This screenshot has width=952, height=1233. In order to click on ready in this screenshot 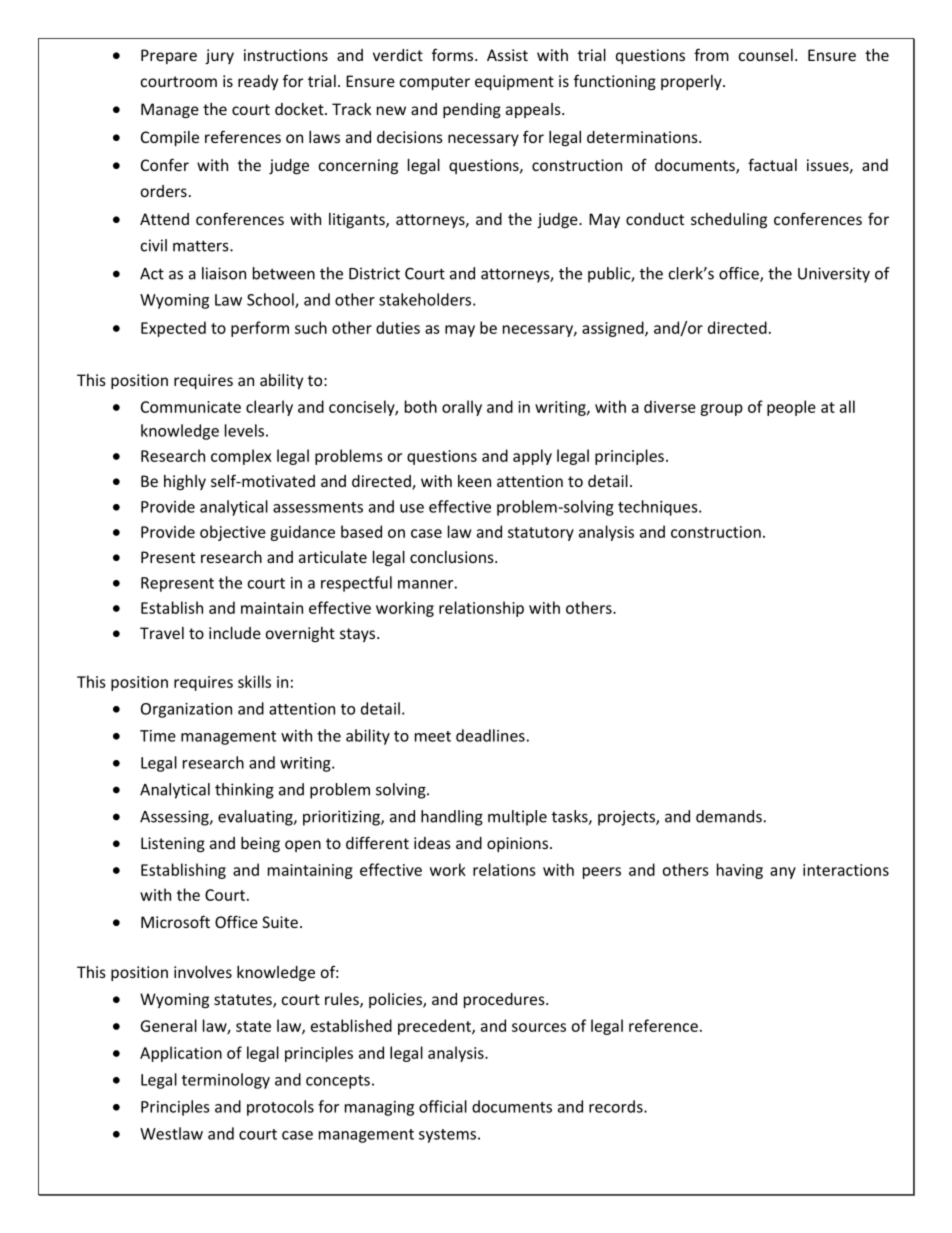, I will do `click(258, 82)`.
